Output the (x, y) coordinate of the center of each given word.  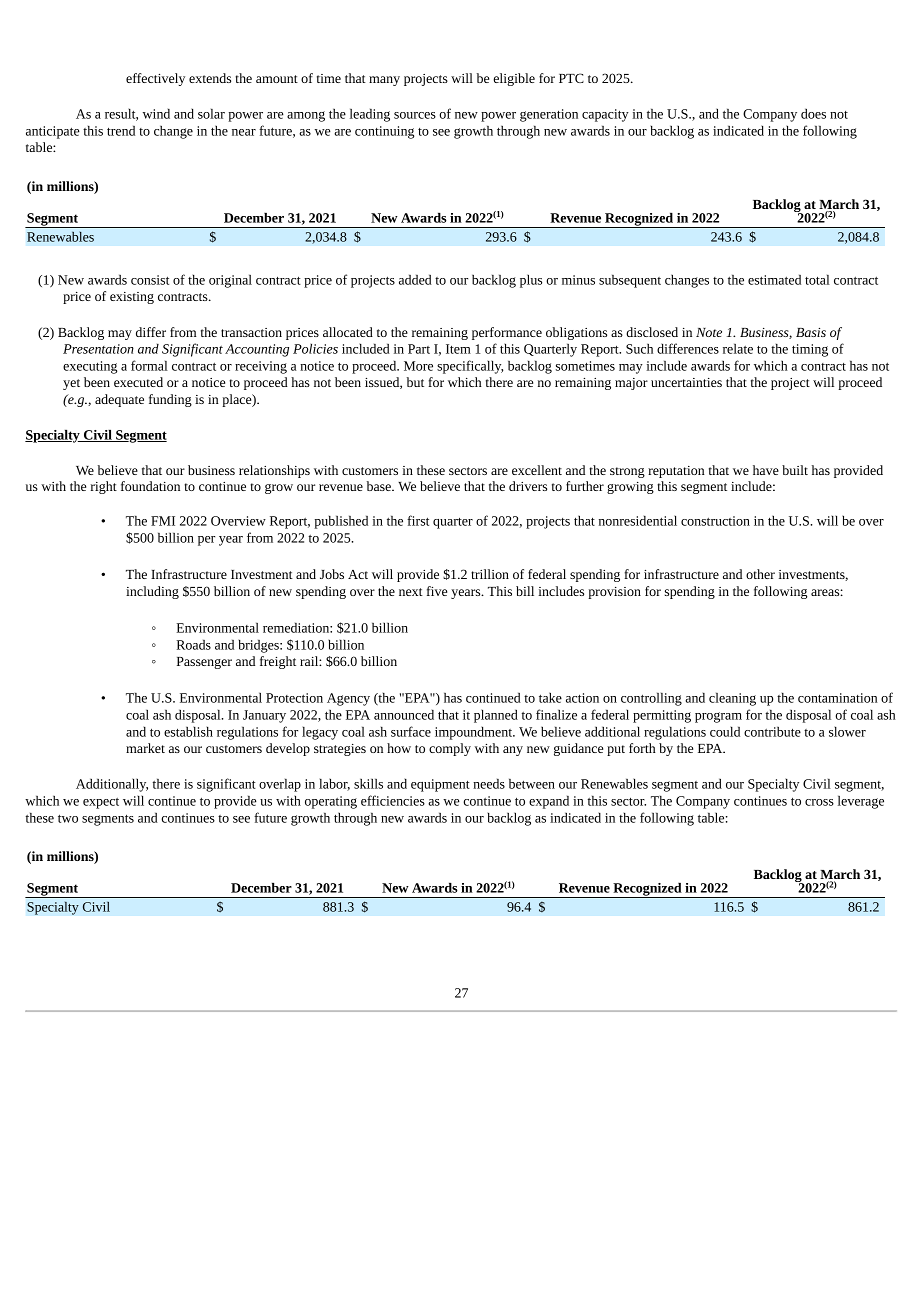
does (813, 113)
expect (101, 803)
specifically (470, 367)
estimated (774, 279)
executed (138, 382)
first (418, 520)
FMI (163, 521)
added (415, 279)
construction (715, 521)
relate (738, 348)
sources (415, 115)
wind (156, 113)
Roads (194, 644)
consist (150, 280)
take (550, 697)
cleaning (732, 699)
